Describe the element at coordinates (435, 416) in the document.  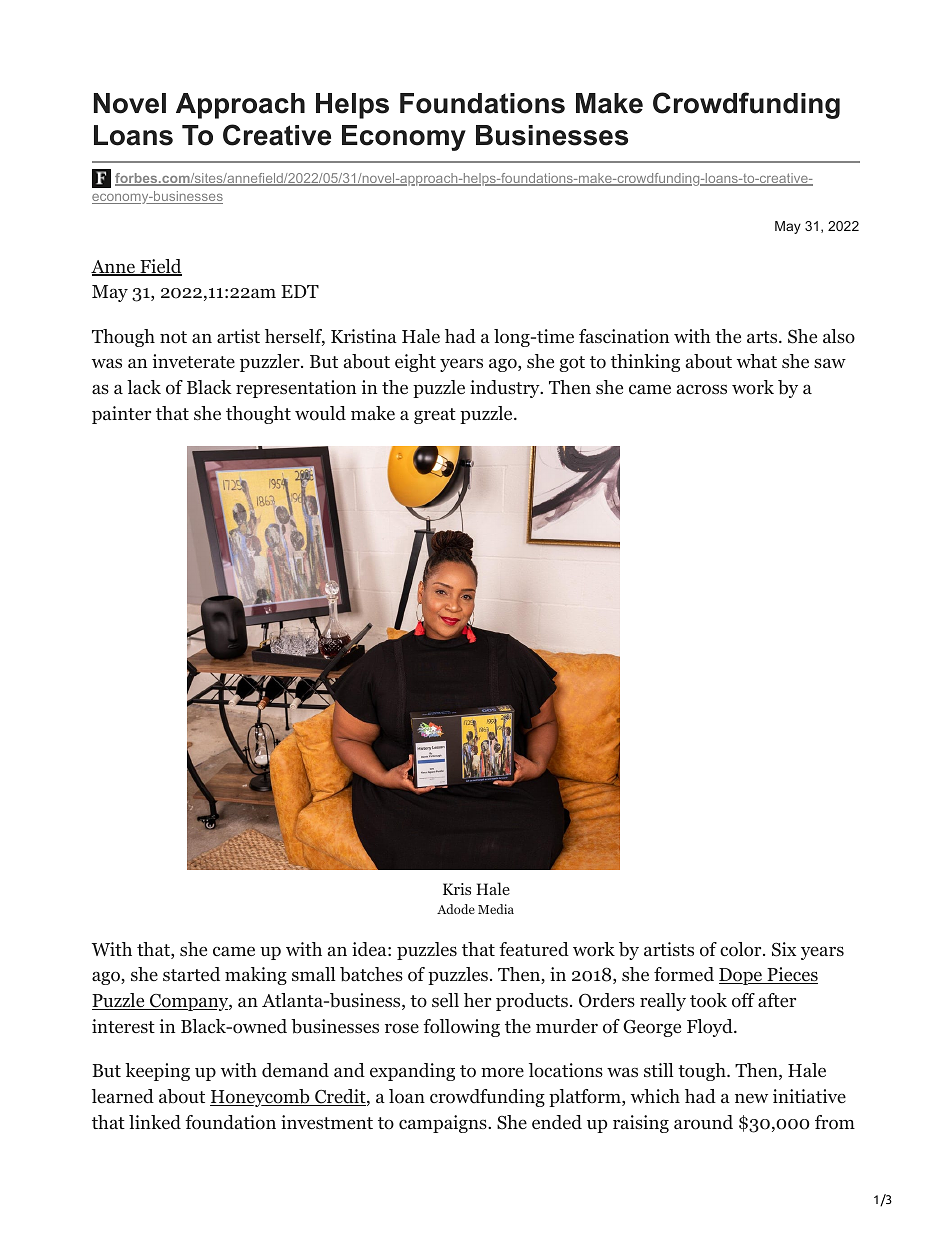
I see `great` at that location.
